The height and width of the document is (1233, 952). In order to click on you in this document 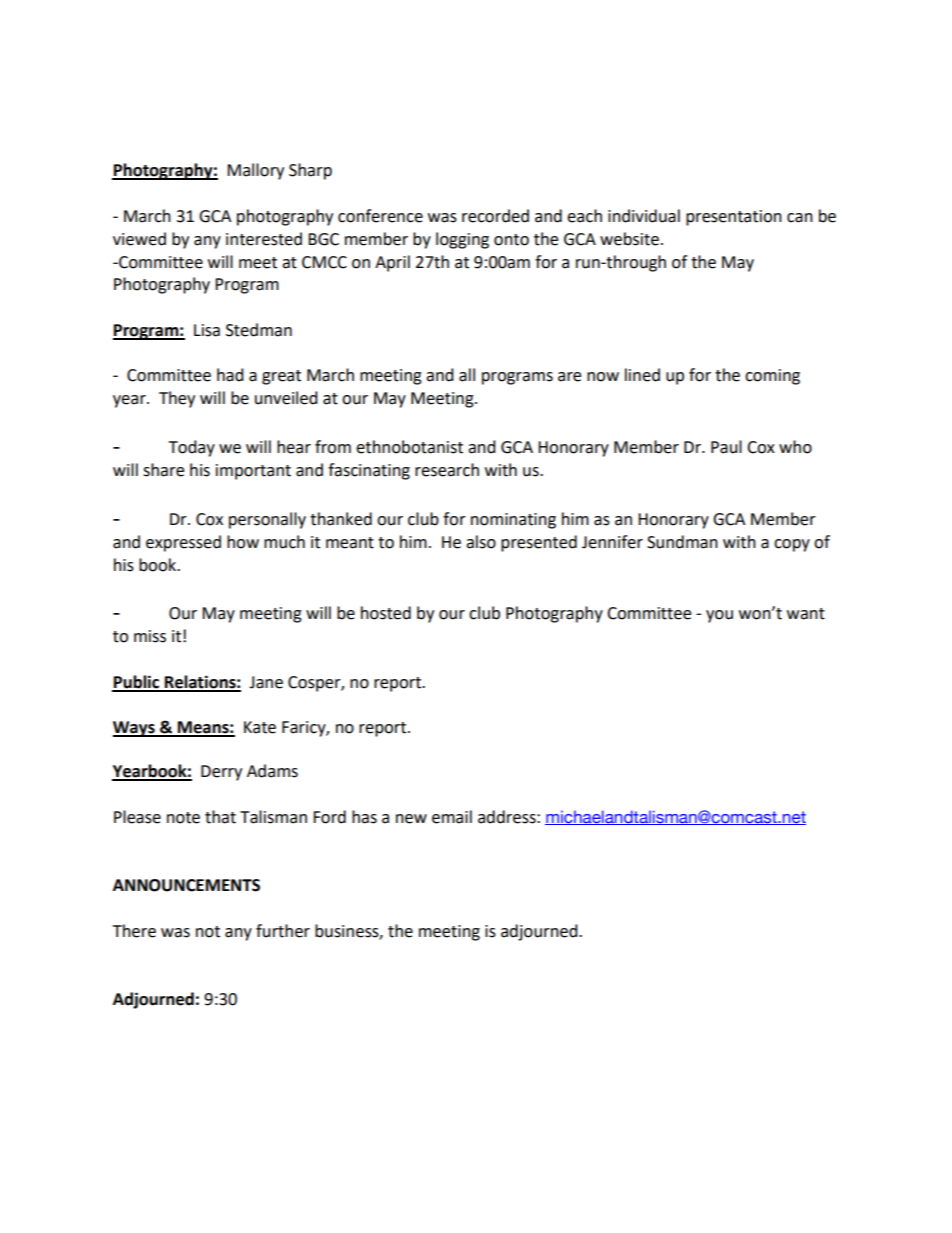, I will do `click(719, 616)`.
